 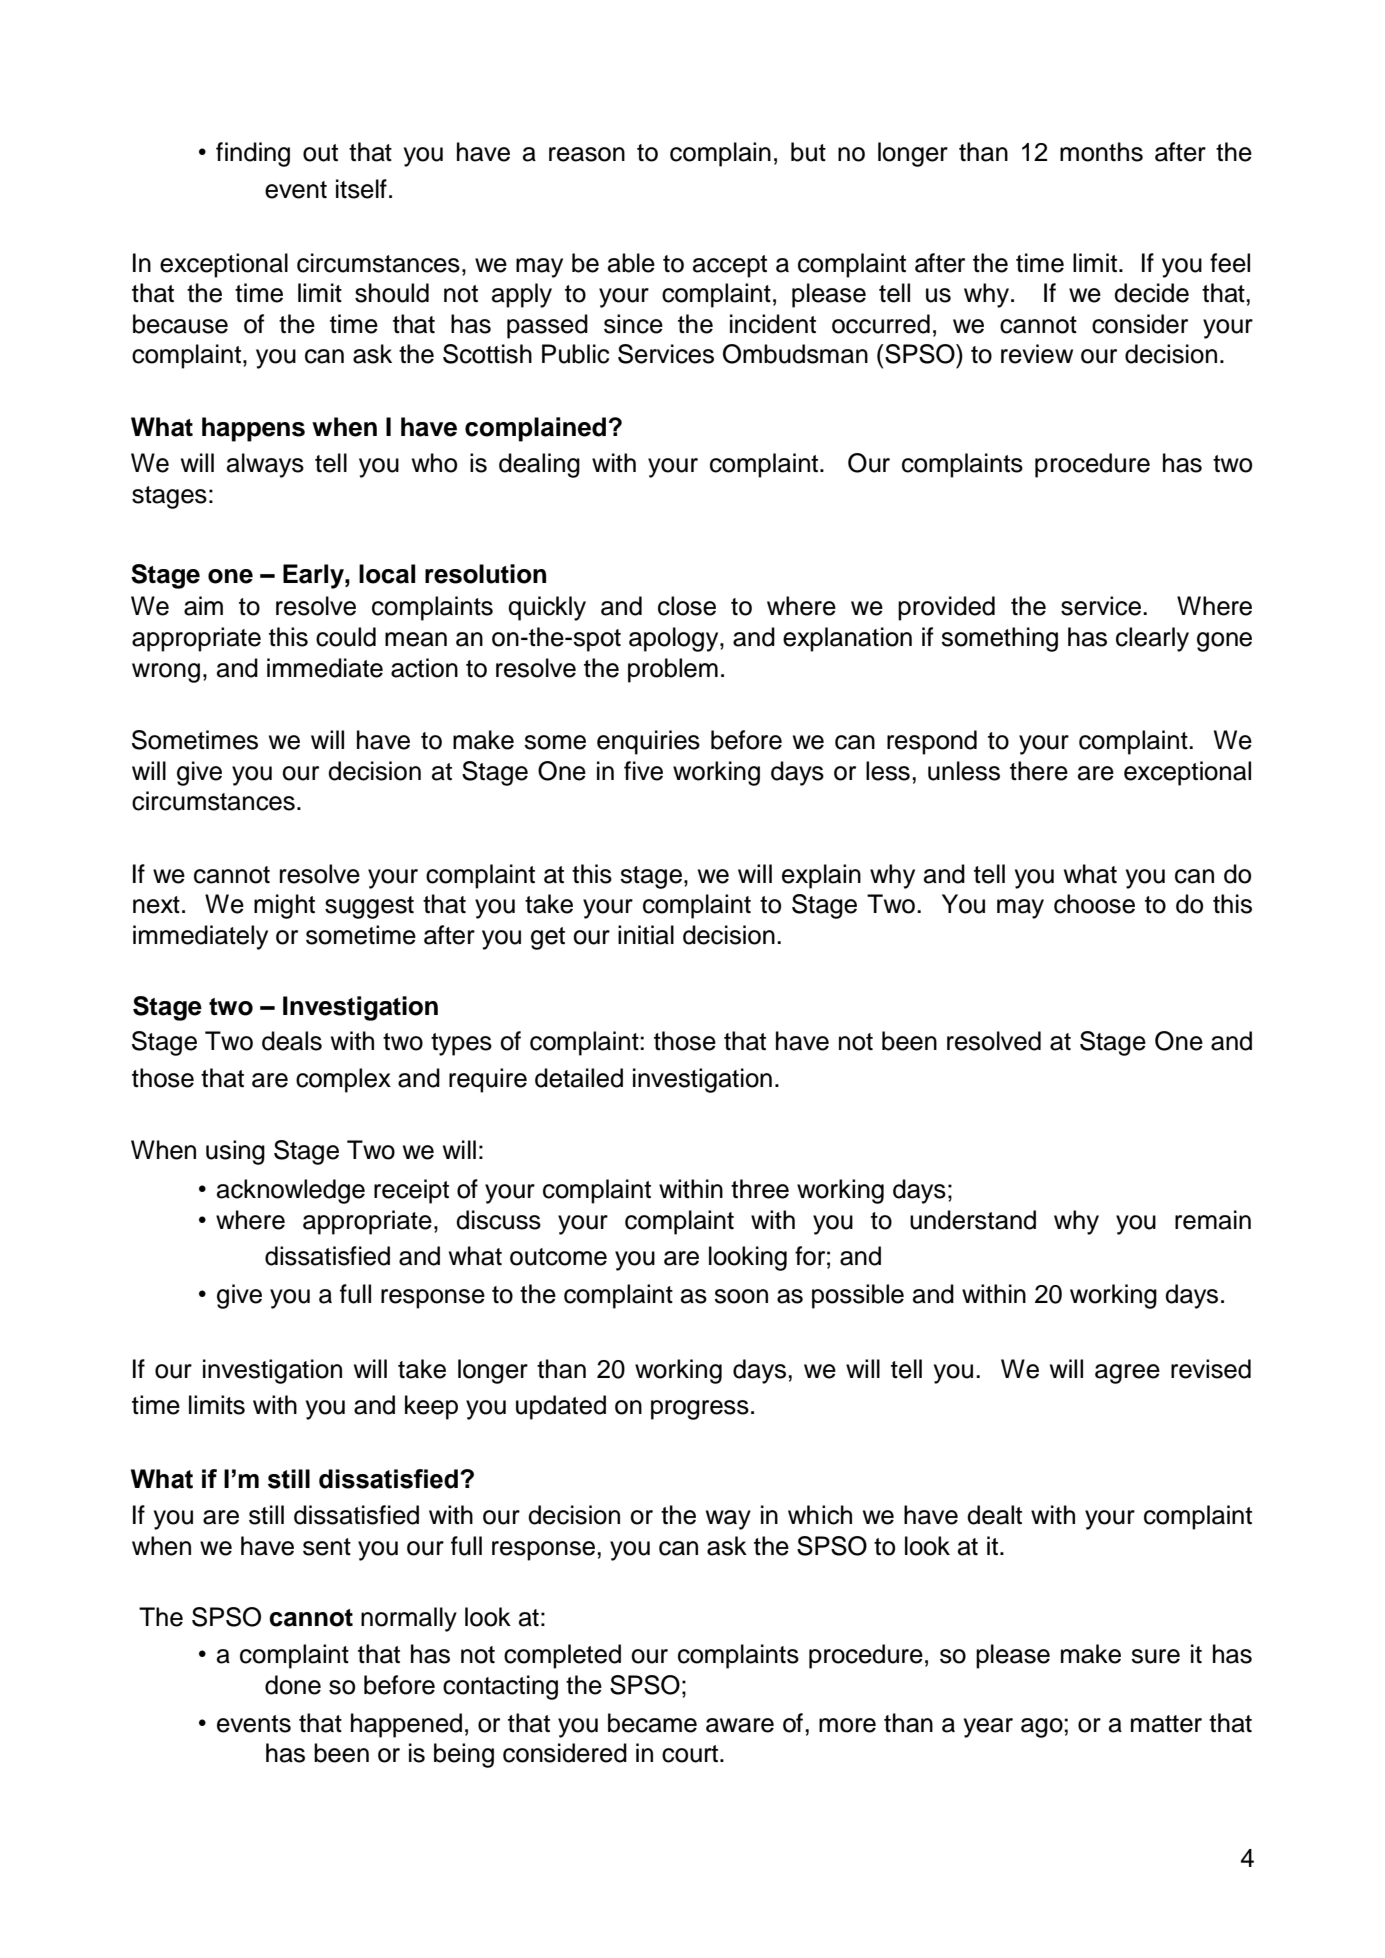 What do you see at coordinates (652, 1723) in the screenshot?
I see `became` at bounding box center [652, 1723].
